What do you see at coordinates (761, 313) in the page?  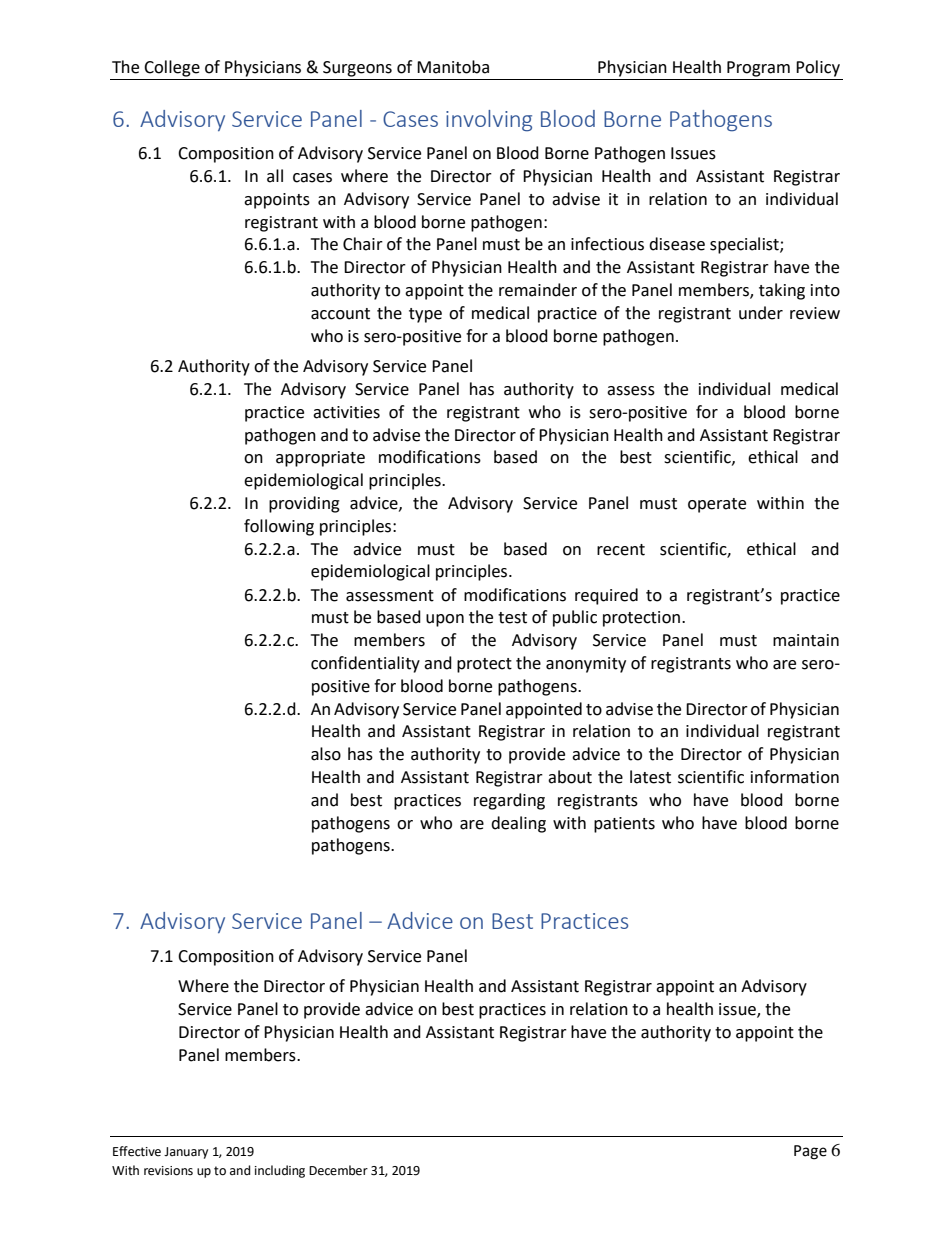 I see `under` at bounding box center [761, 313].
